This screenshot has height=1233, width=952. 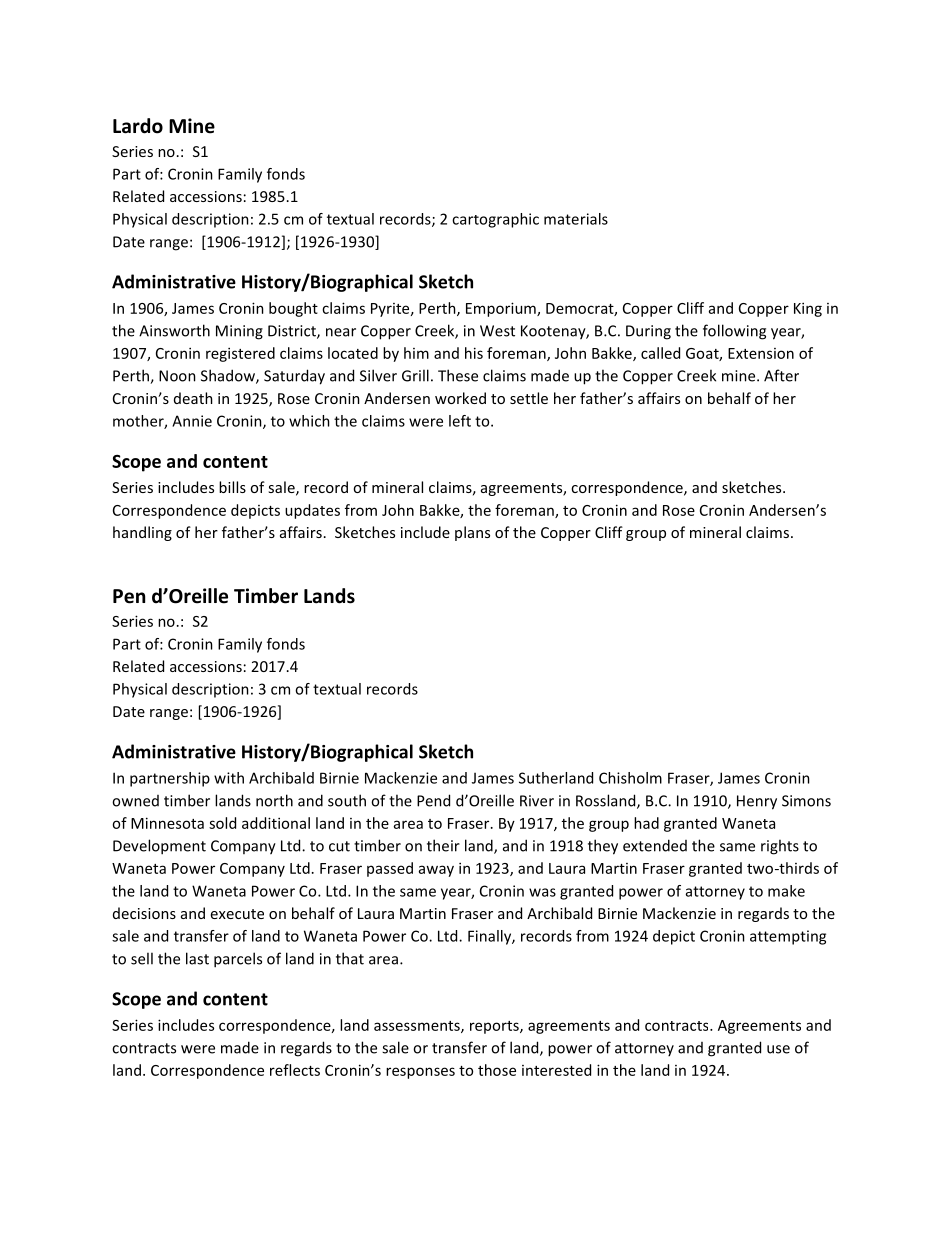 What do you see at coordinates (472, 533) in the screenshot?
I see `plans` at bounding box center [472, 533].
